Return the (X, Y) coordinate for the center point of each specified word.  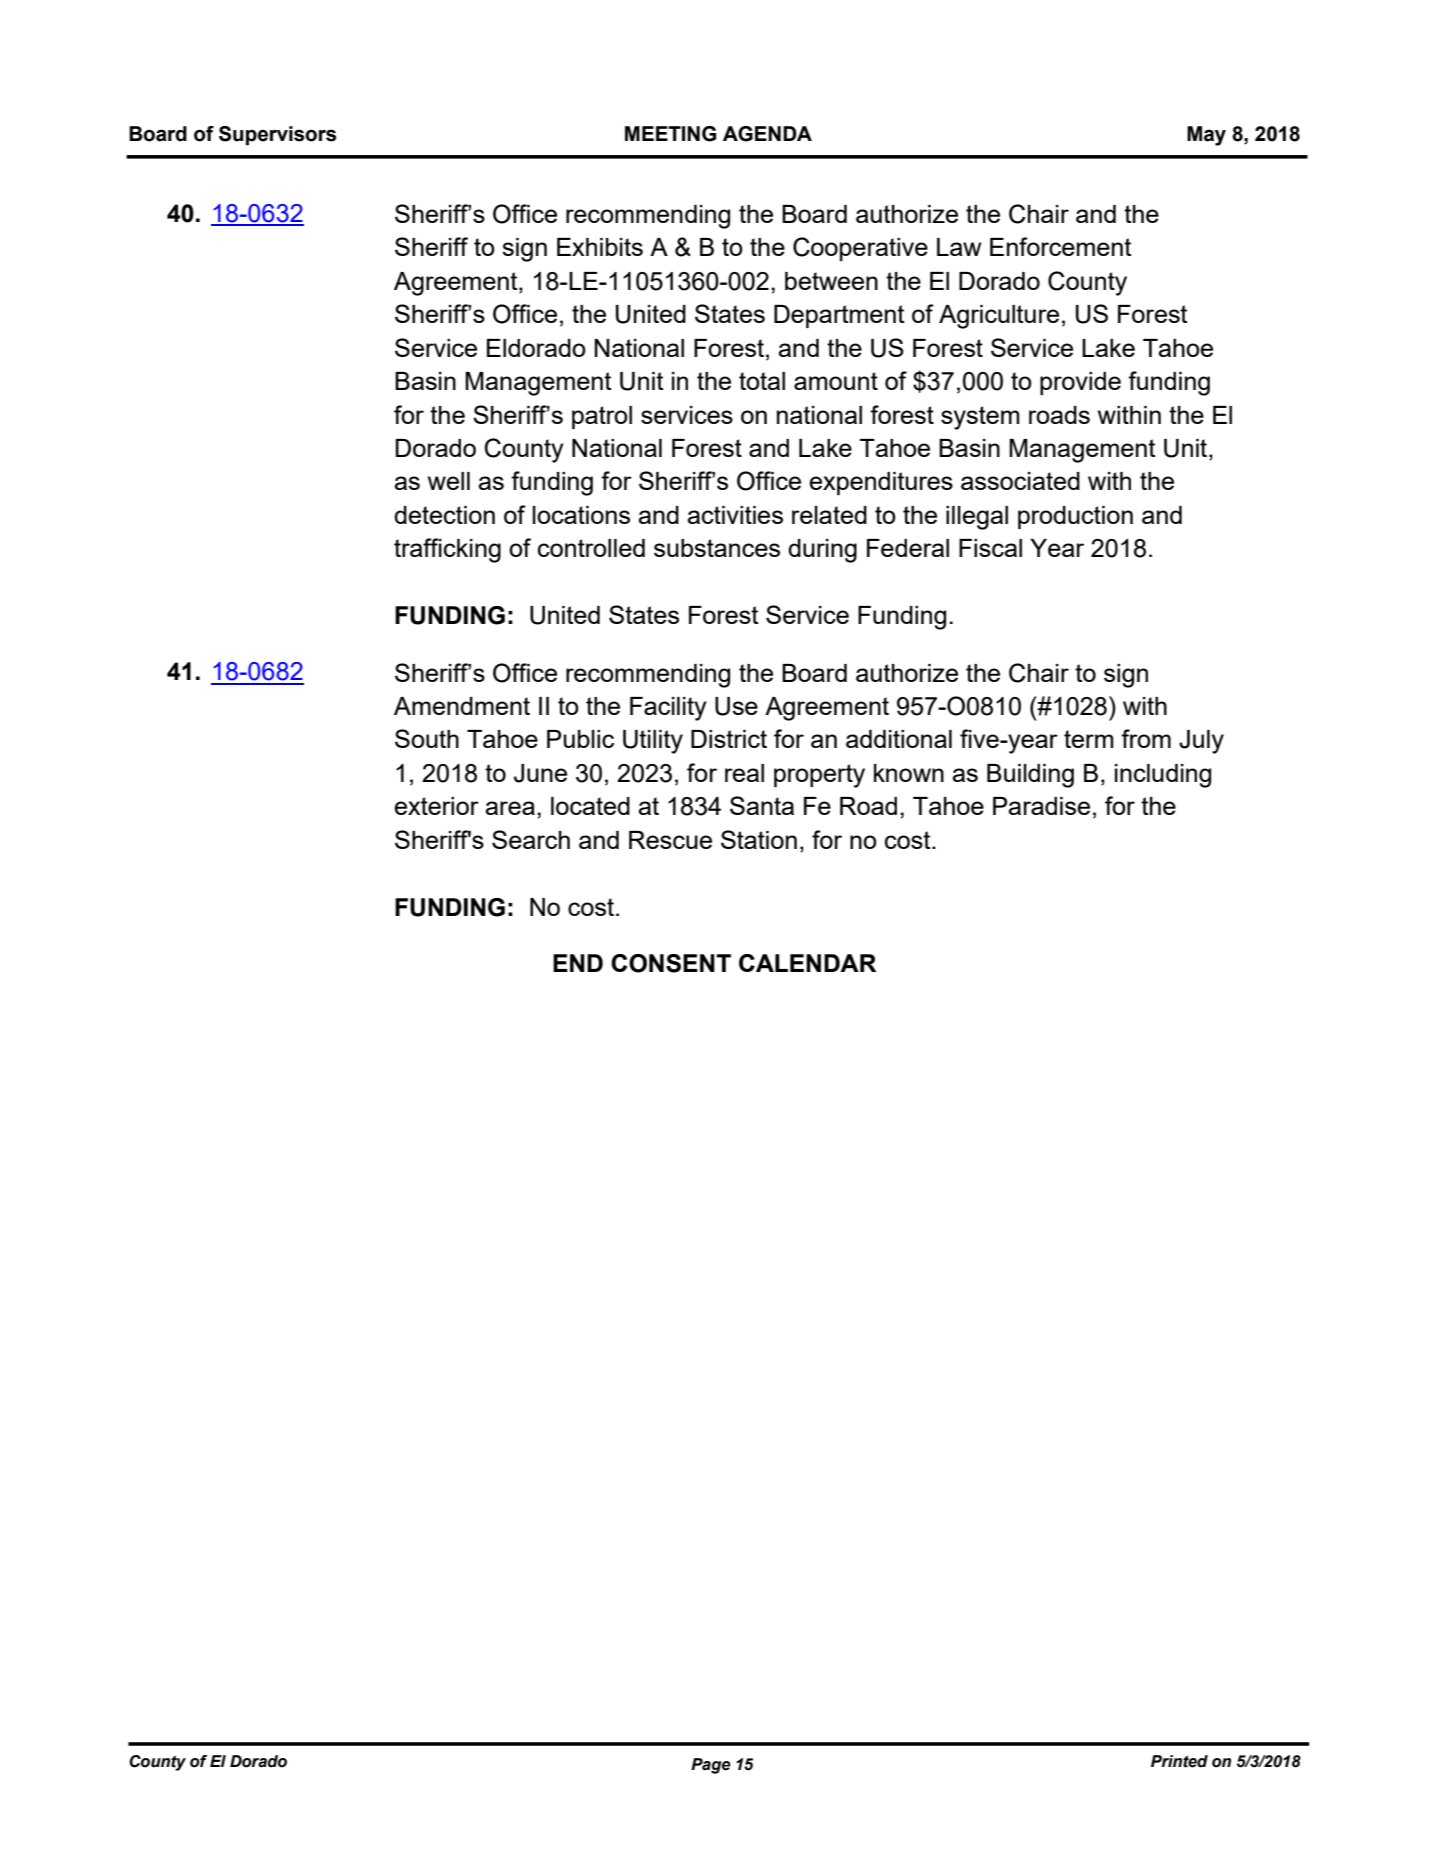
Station (759, 839)
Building (1030, 776)
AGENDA (767, 134)
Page (711, 1766)
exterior (436, 806)
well (449, 481)
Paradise (1041, 806)
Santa (762, 805)
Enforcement (1061, 246)
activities (735, 515)
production (1075, 517)
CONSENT (671, 963)
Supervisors (277, 136)
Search (531, 839)
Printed (1179, 1761)
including (1163, 776)
